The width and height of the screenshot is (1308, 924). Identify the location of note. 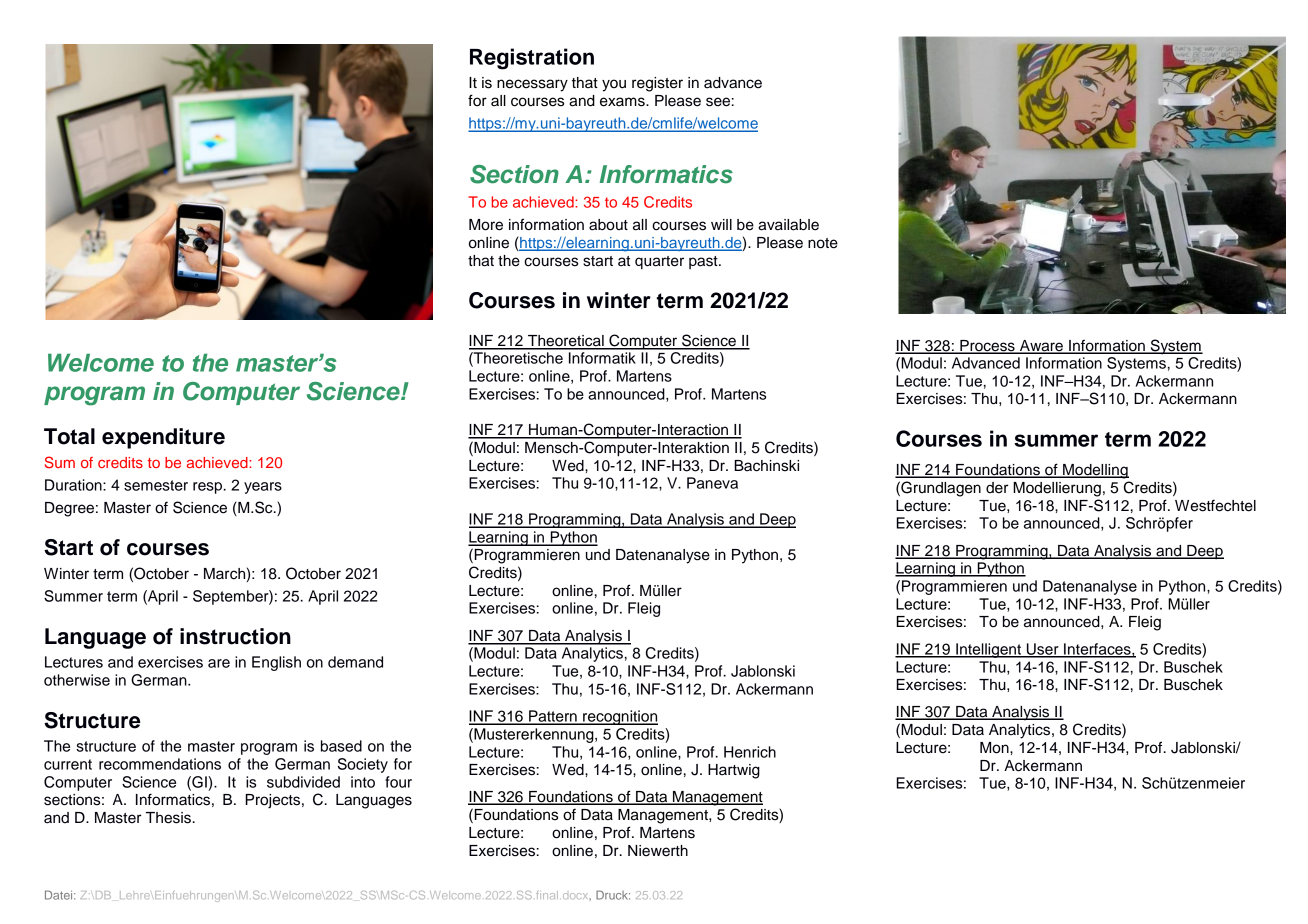
(823, 243).
